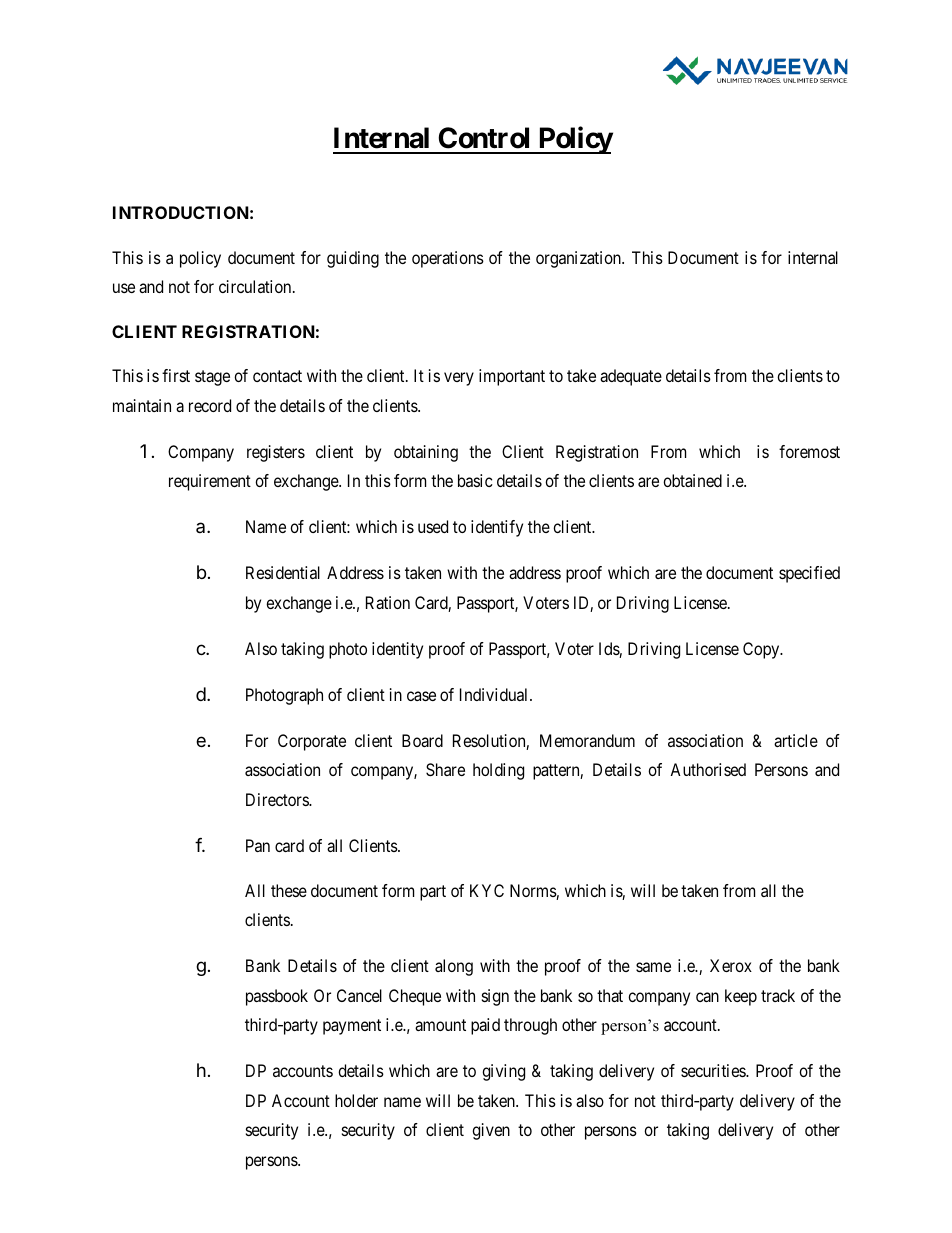 The image size is (952, 1233). What do you see at coordinates (631, 377) in the screenshot?
I see `adequate` at bounding box center [631, 377].
